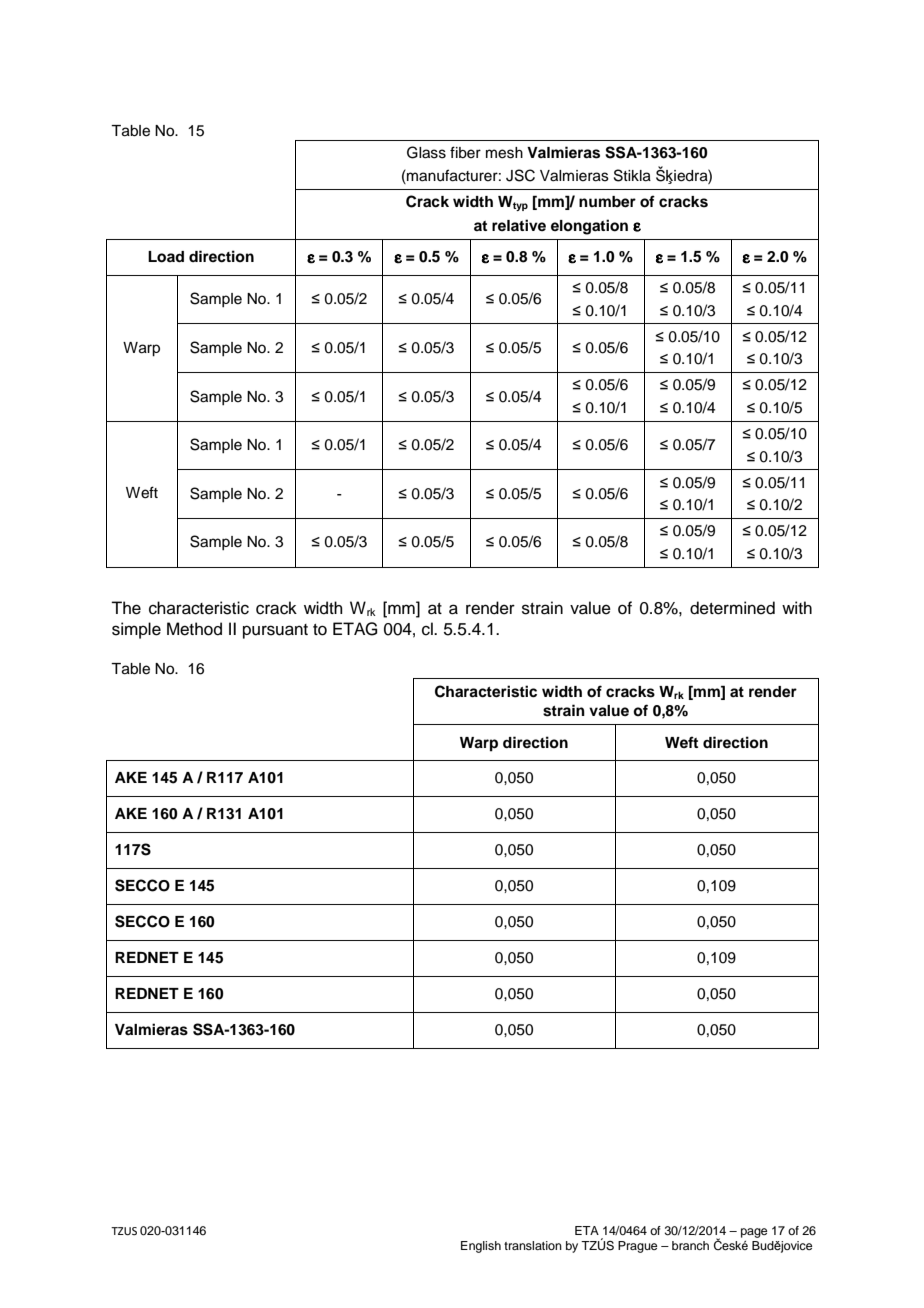 The height and width of the page is (1308, 924). Describe the element at coordinates (194, 629) in the page. I see `Method` at that location.
